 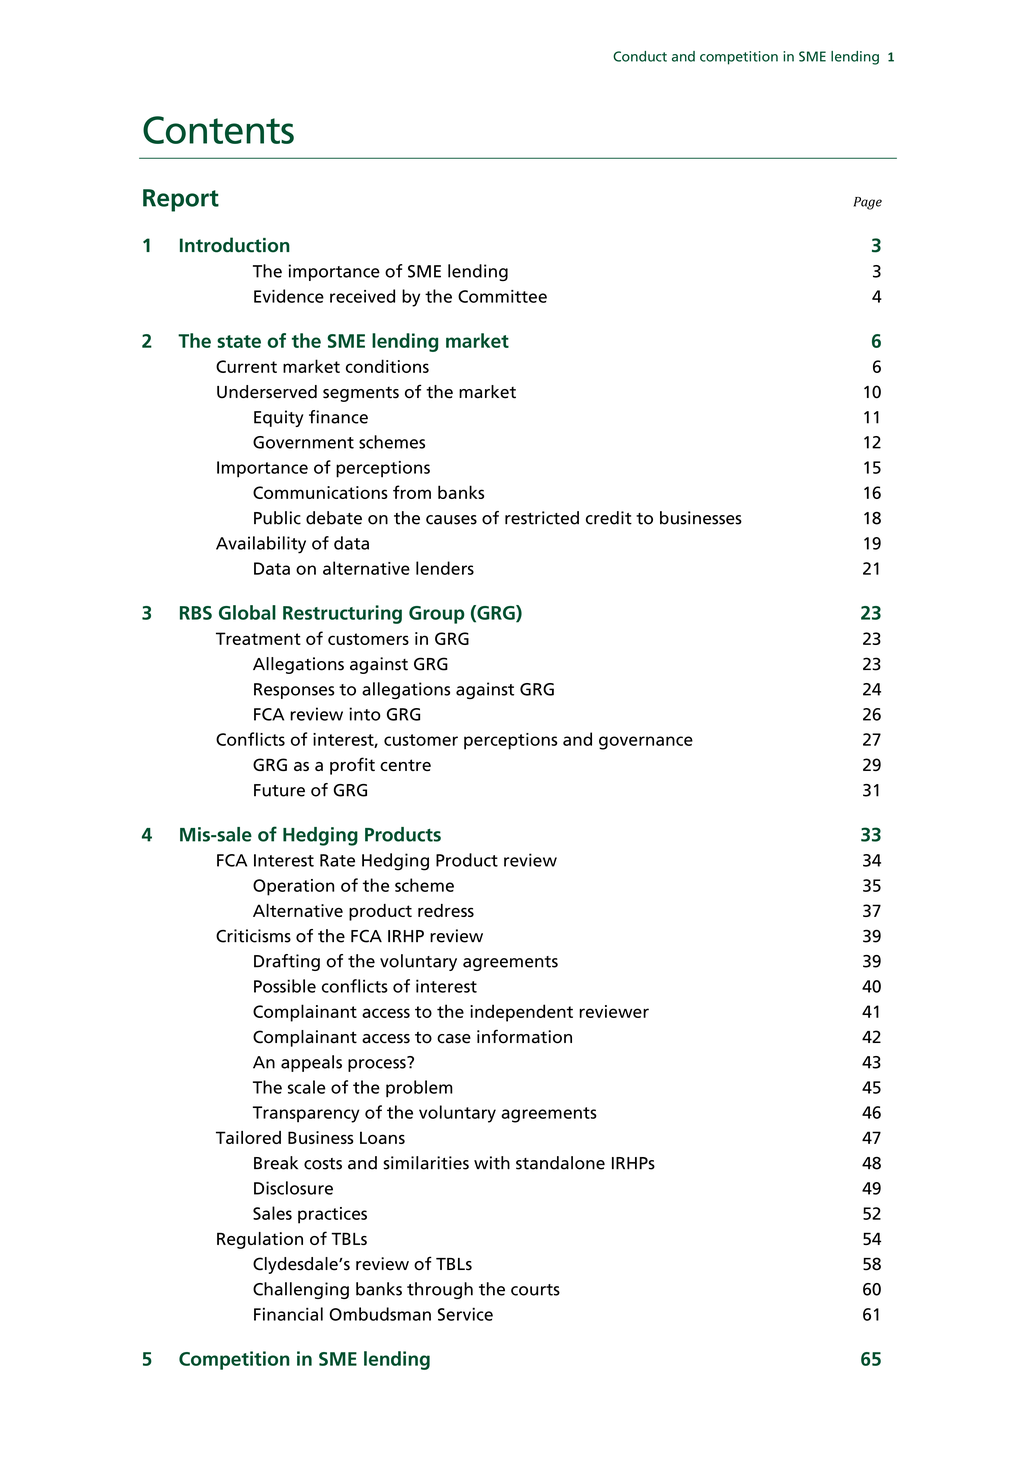 I want to click on Availability, so click(x=261, y=545).
